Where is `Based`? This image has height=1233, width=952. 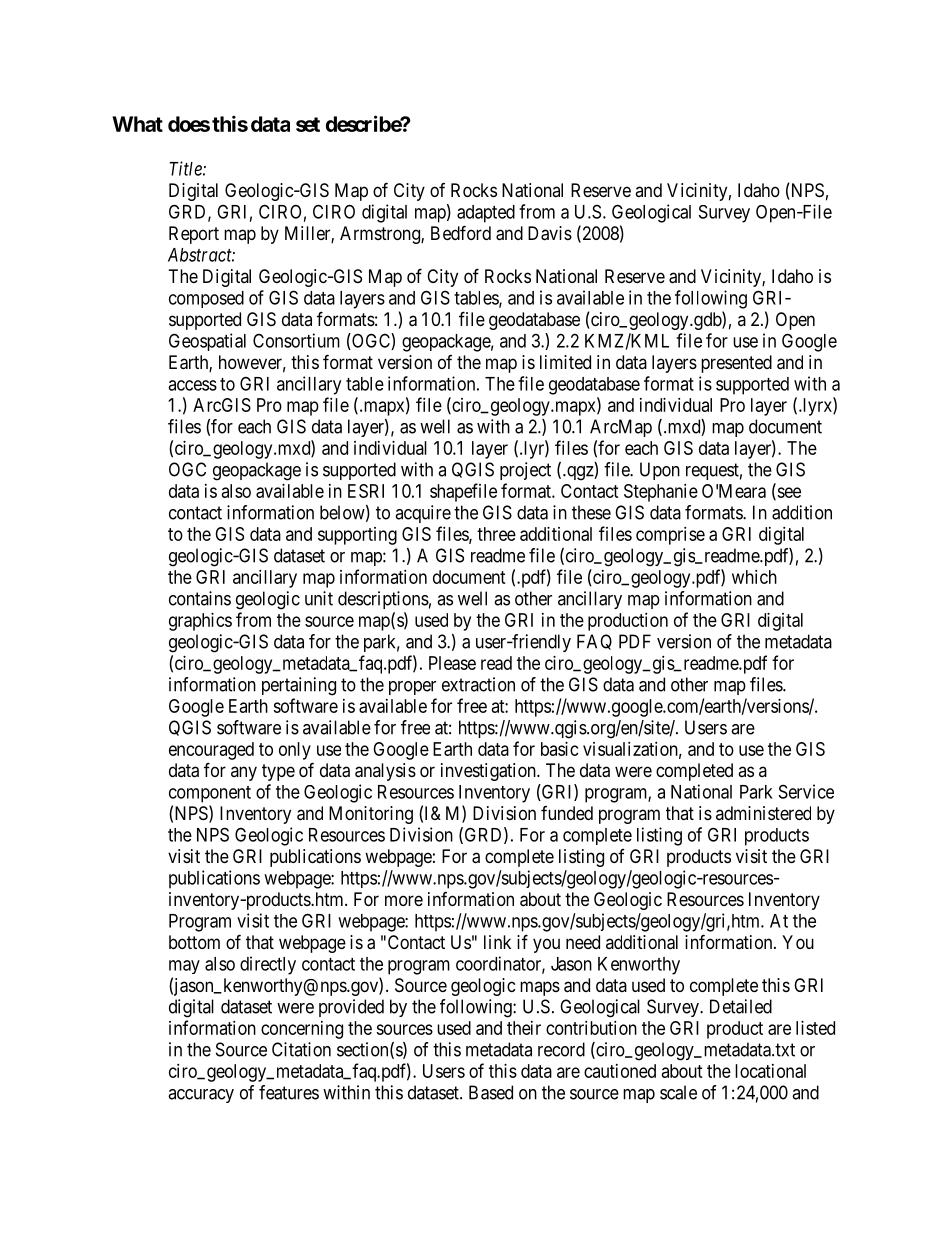
Based is located at coordinates (491, 1092).
